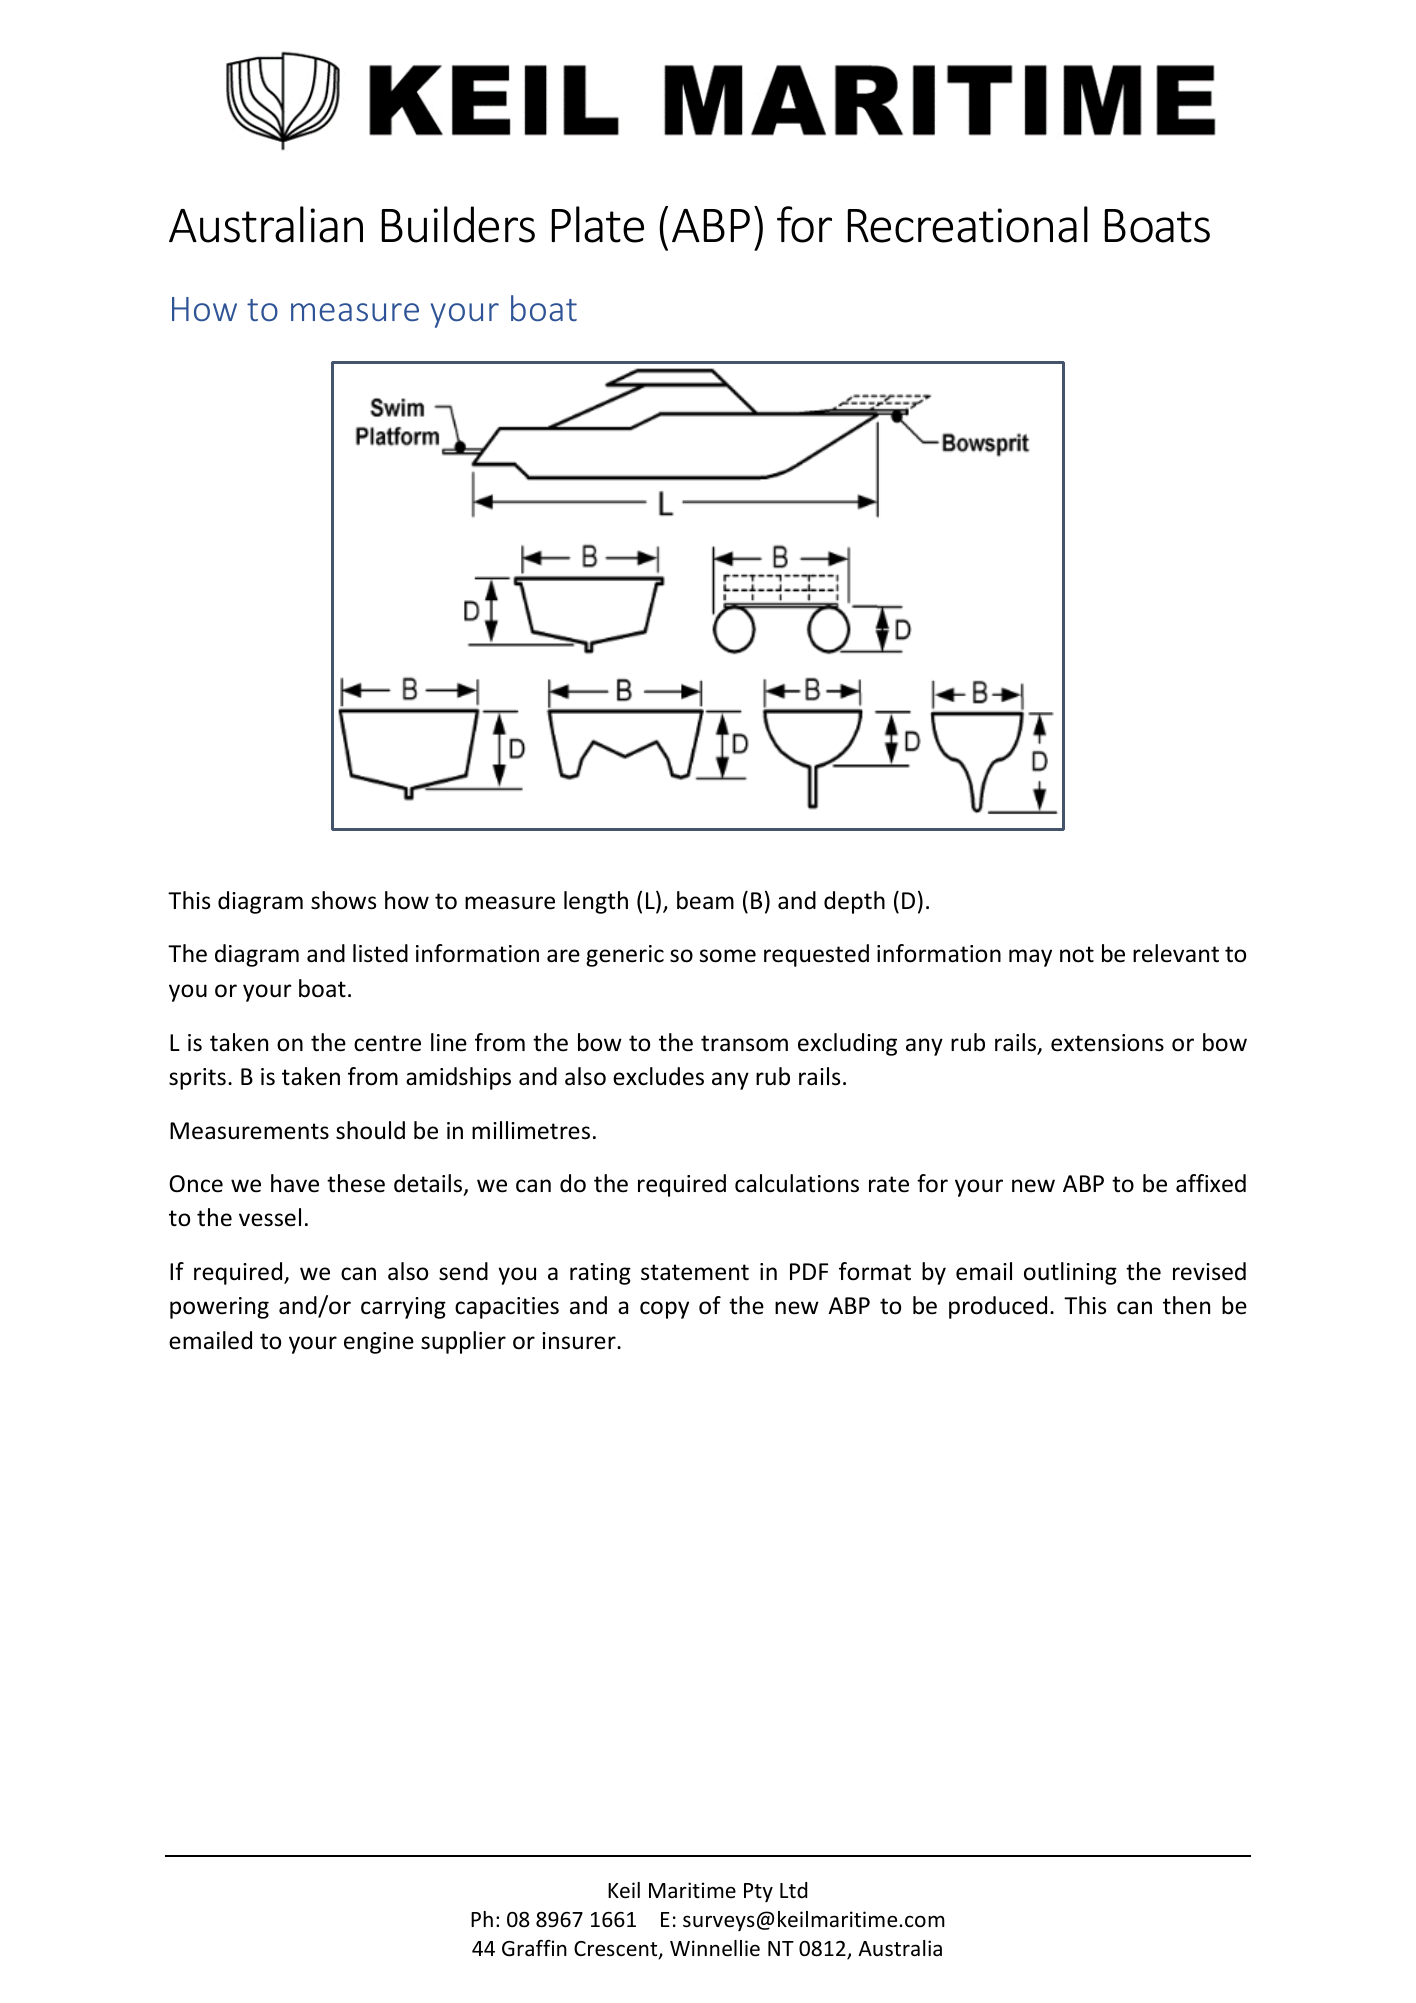 This image has height=2003, width=1416. Describe the element at coordinates (598, 224) in the image. I see `Plate` at that location.
